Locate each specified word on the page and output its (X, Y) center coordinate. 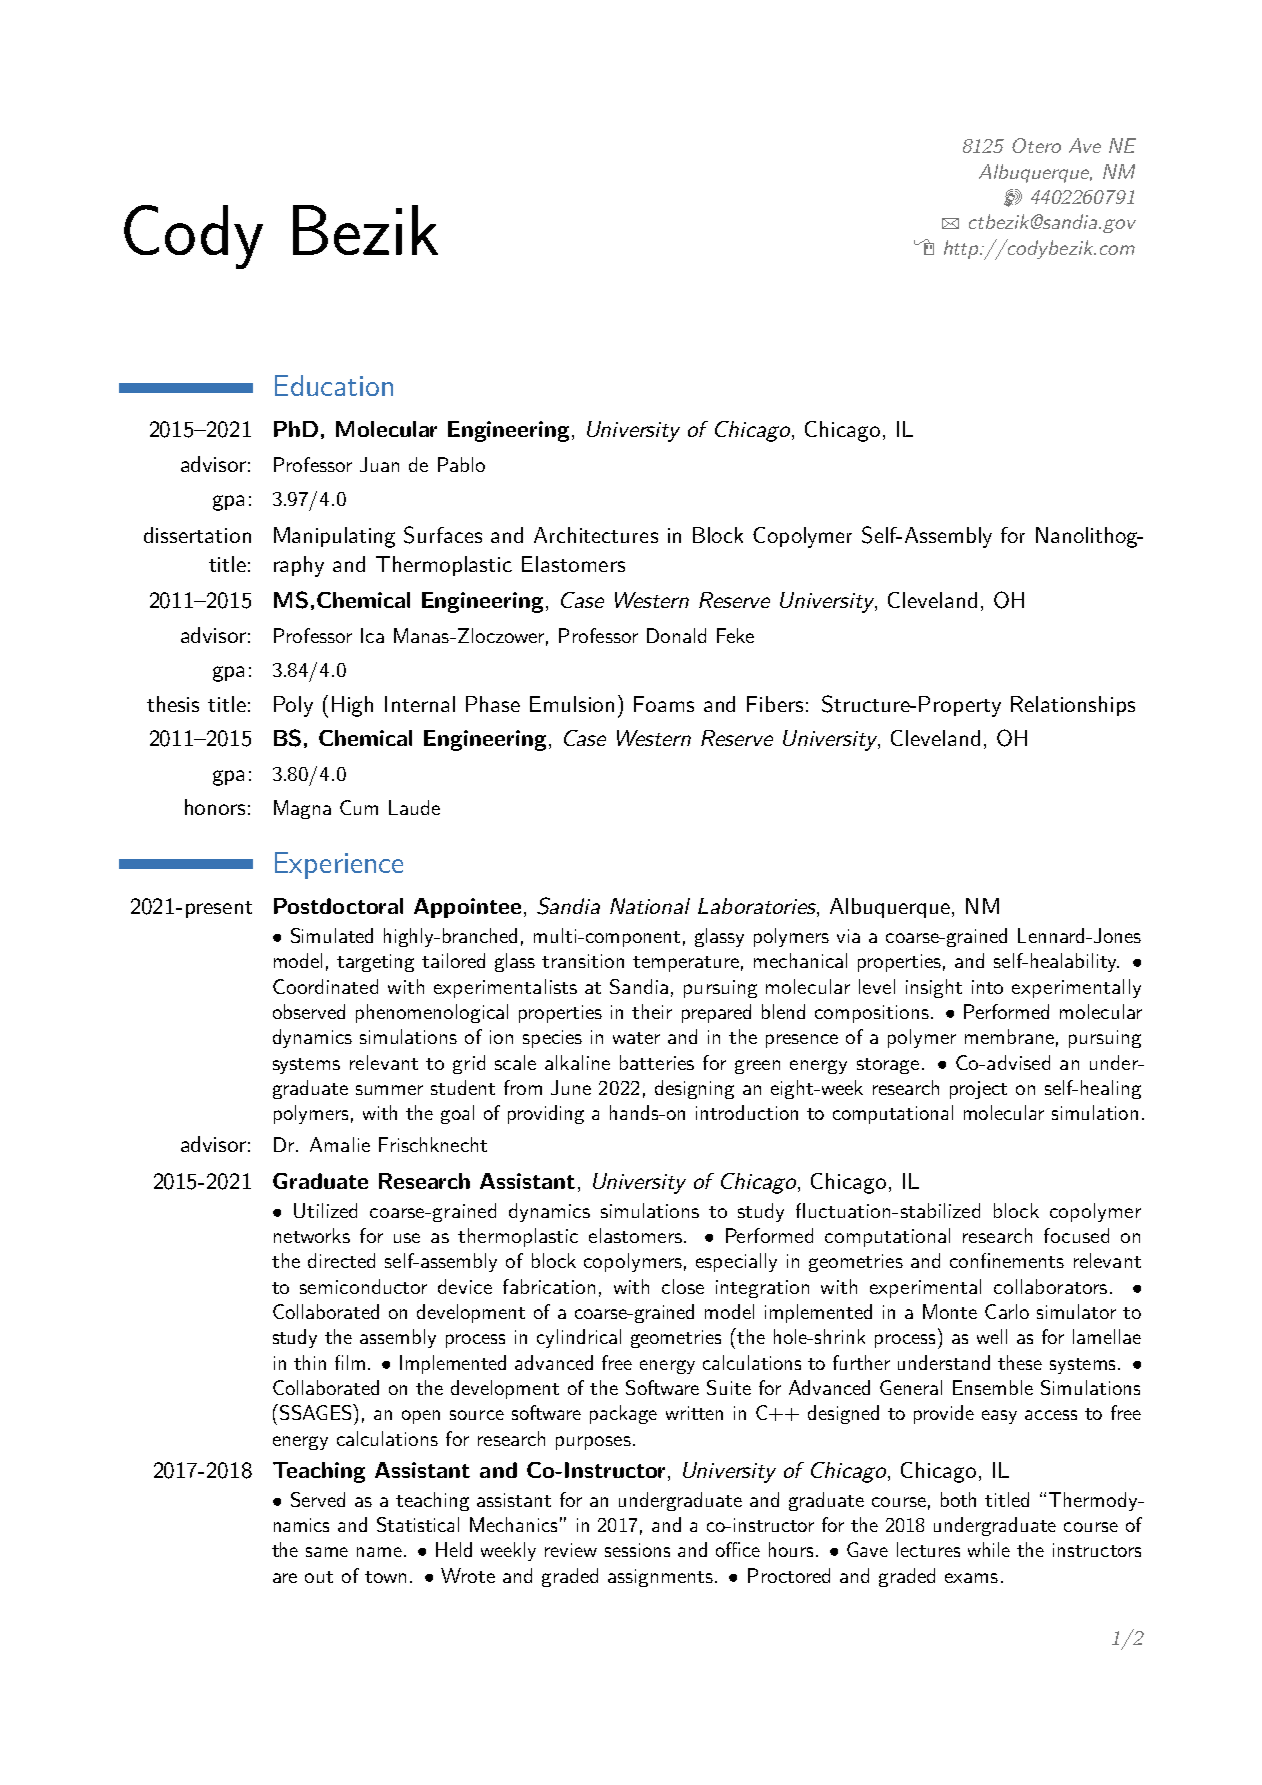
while (989, 1549)
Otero (1036, 145)
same (327, 1552)
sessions (637, 1550)
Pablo (461, 464)
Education (334, 385)
